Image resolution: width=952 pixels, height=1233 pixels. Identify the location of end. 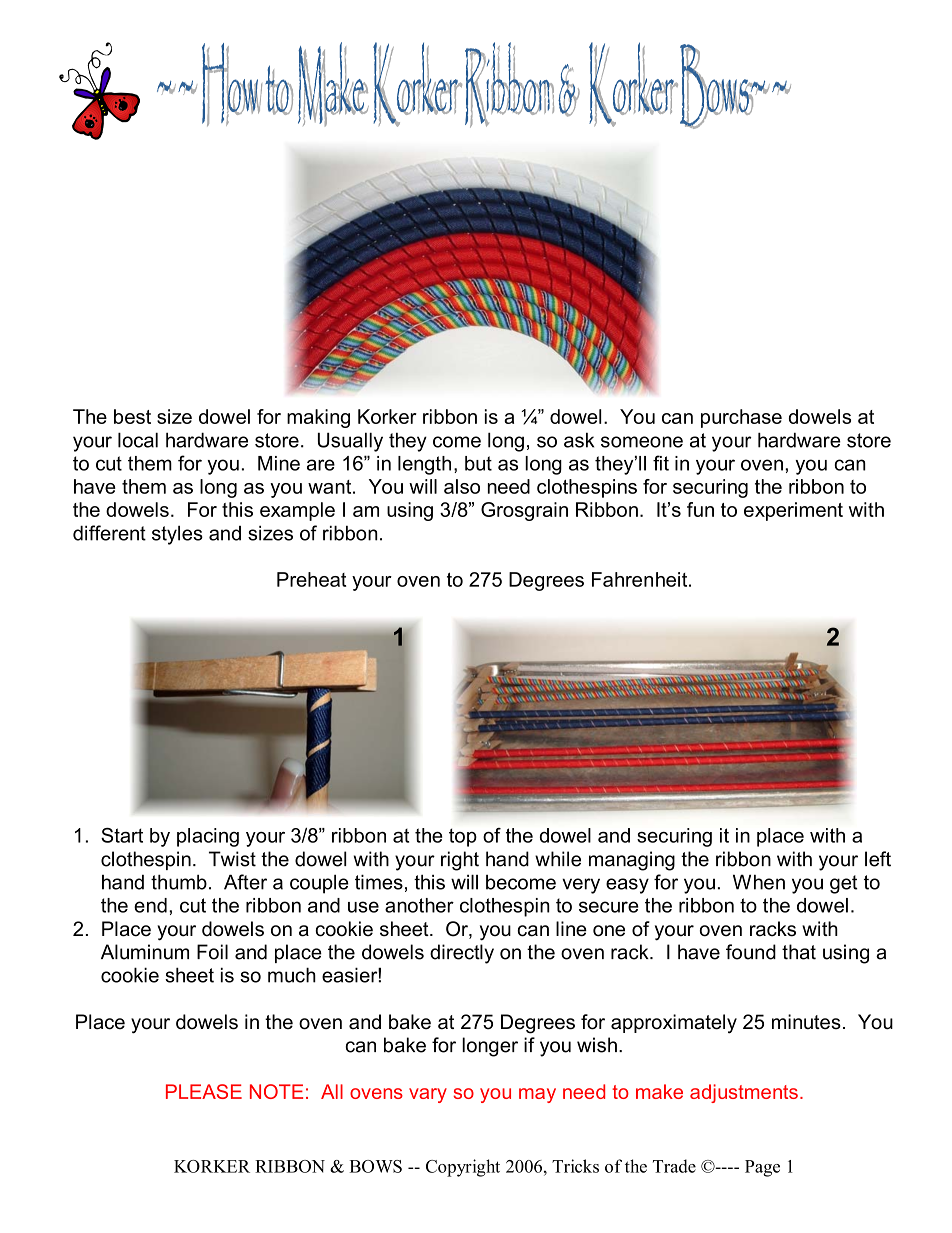
(150, 905).
